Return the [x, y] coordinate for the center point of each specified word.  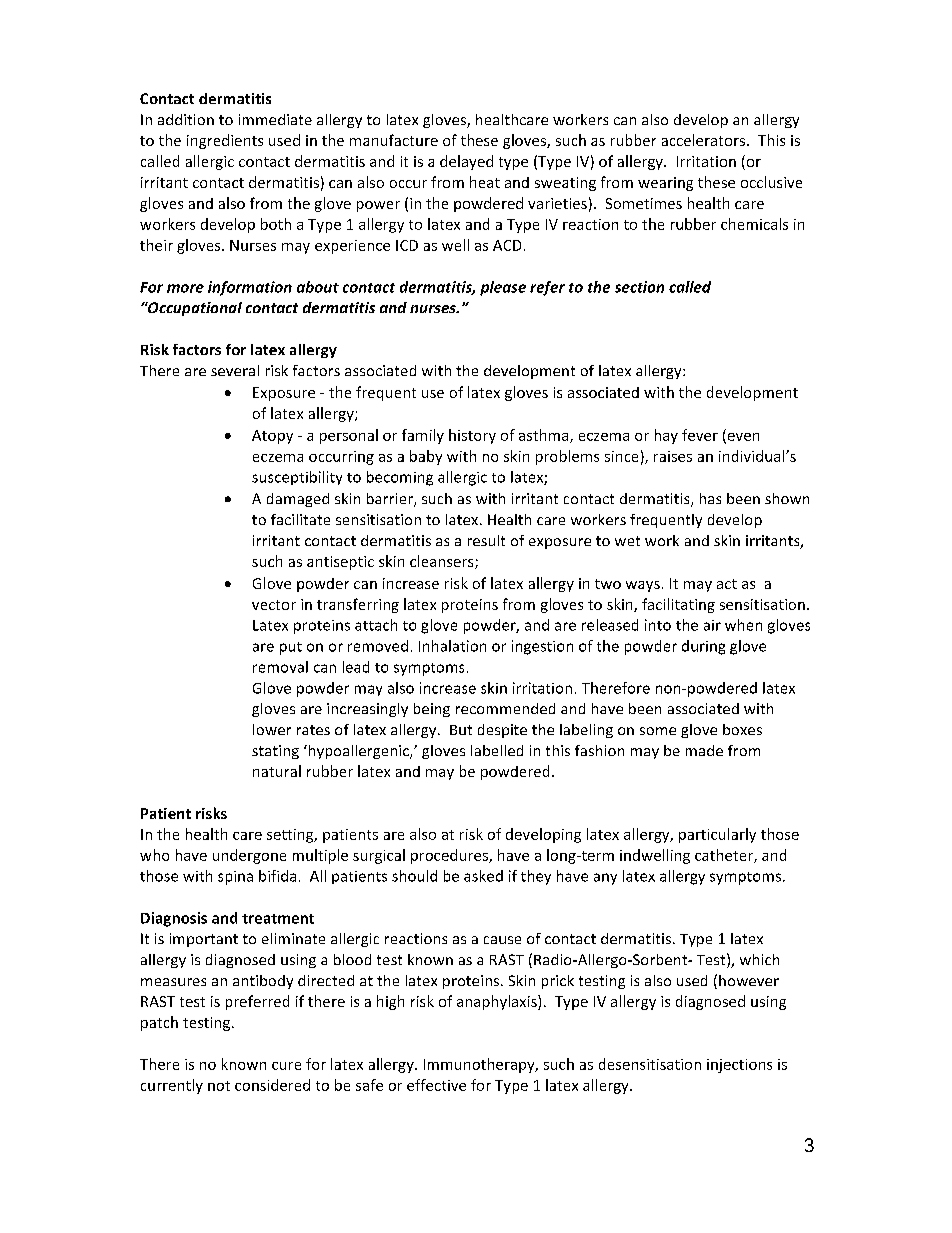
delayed [466, 162]
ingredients [225, 141]
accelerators [705, 140]
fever [700, 435]
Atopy [272, 437]
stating [275, 752]
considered [272, 1085]
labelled [497, 750]
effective [436, 1085]
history [472, 436]
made [704, 750]
